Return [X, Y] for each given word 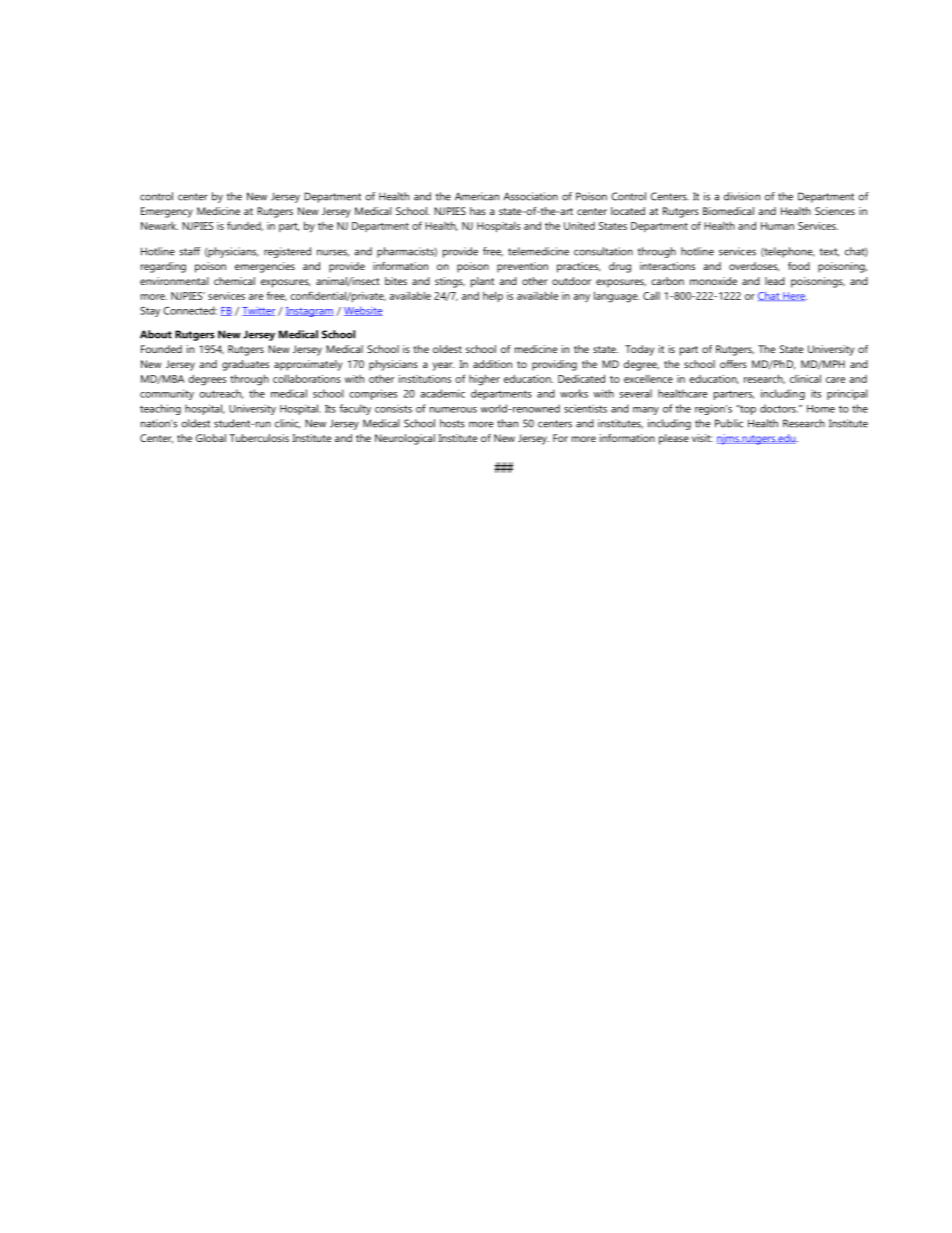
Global [211, 438]
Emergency [167, 212]
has [478, 211]
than [507, 423]
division [742, 196]
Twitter [258, 311]
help [493, 296]
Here [794, 296]
